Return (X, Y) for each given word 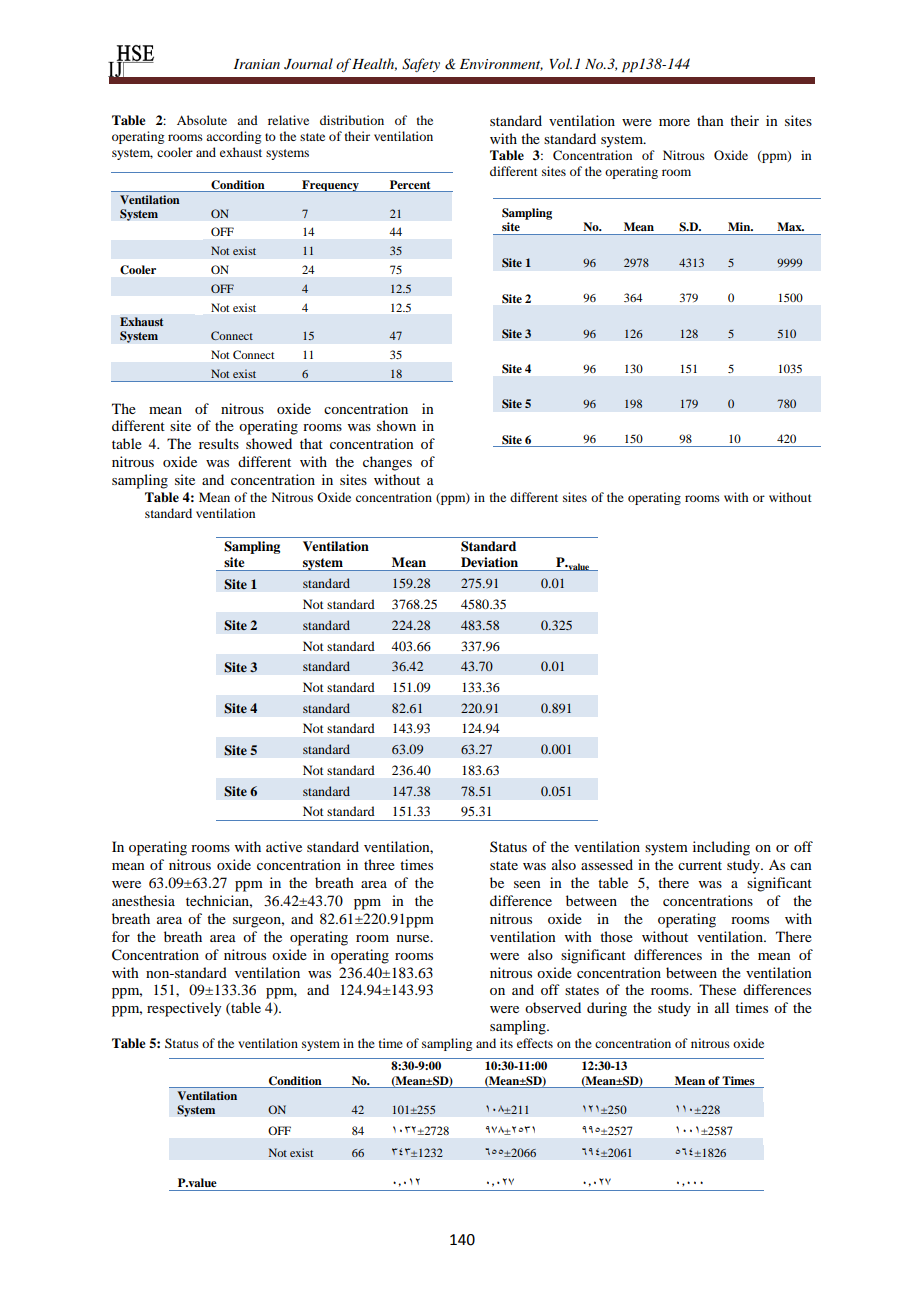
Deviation (489, 562)
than (710, 120)
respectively (184, 1009)
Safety (421, 65)
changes (387, 463)
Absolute (202, 120)
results (219, 443)
